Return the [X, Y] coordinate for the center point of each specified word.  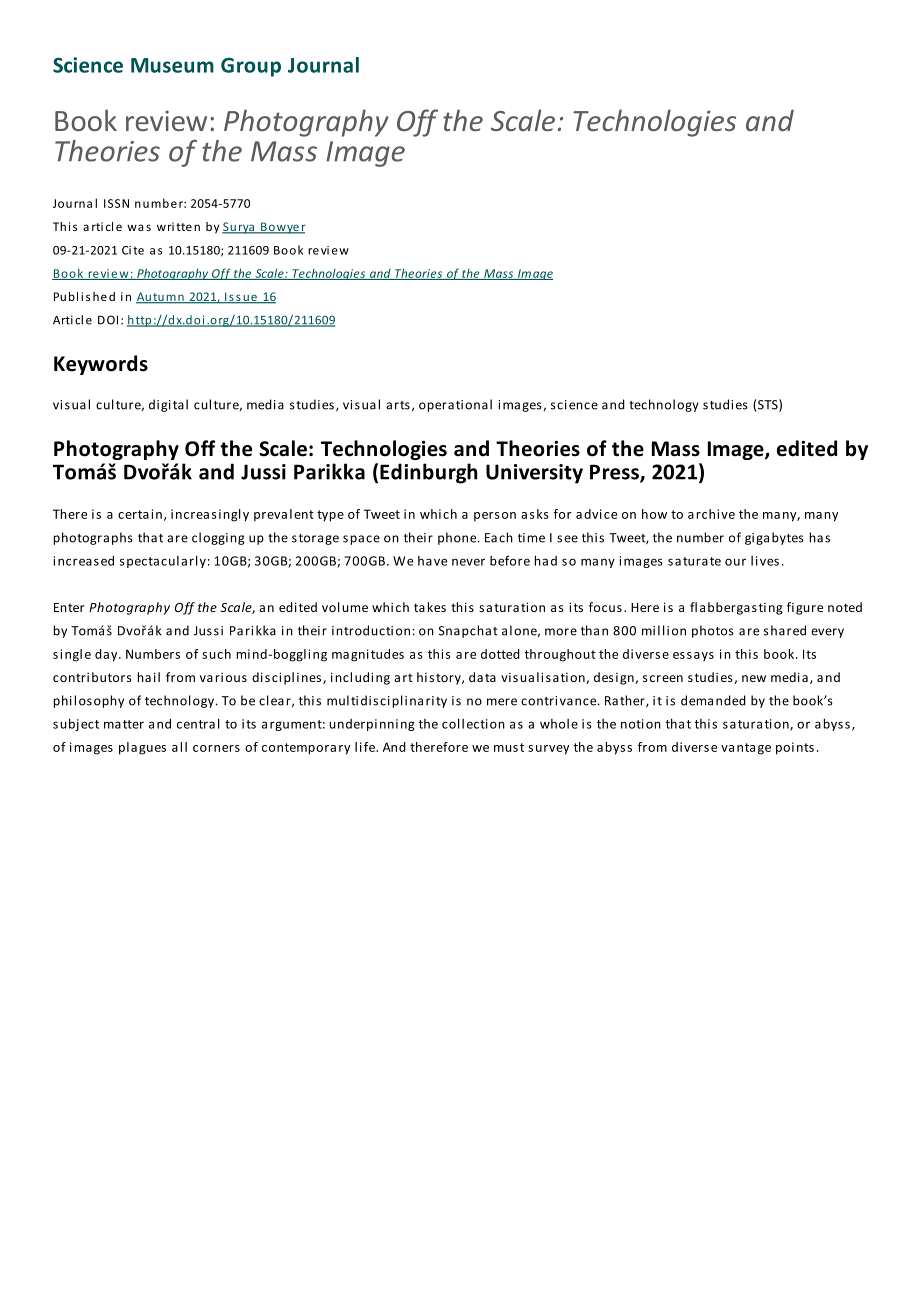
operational [455, 405]
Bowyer [282, 228]
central [198, 723]
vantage [746, 749]
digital [168, 405]
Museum [172, 65]
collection [473, 723]
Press [615, 473]
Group [251, 67]
